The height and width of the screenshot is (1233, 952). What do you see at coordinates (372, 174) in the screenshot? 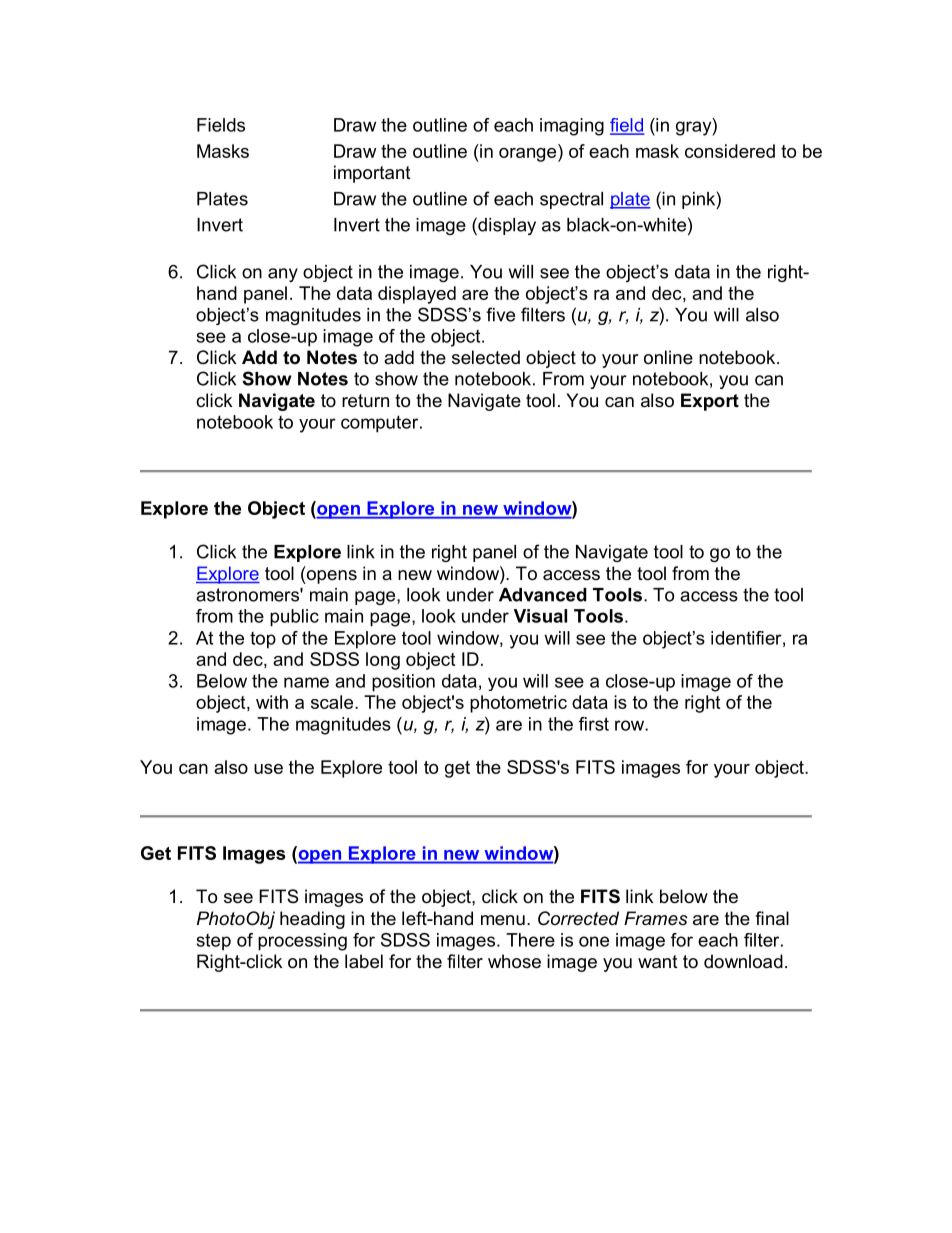
I see `important` at bounding box center [372, 174].
